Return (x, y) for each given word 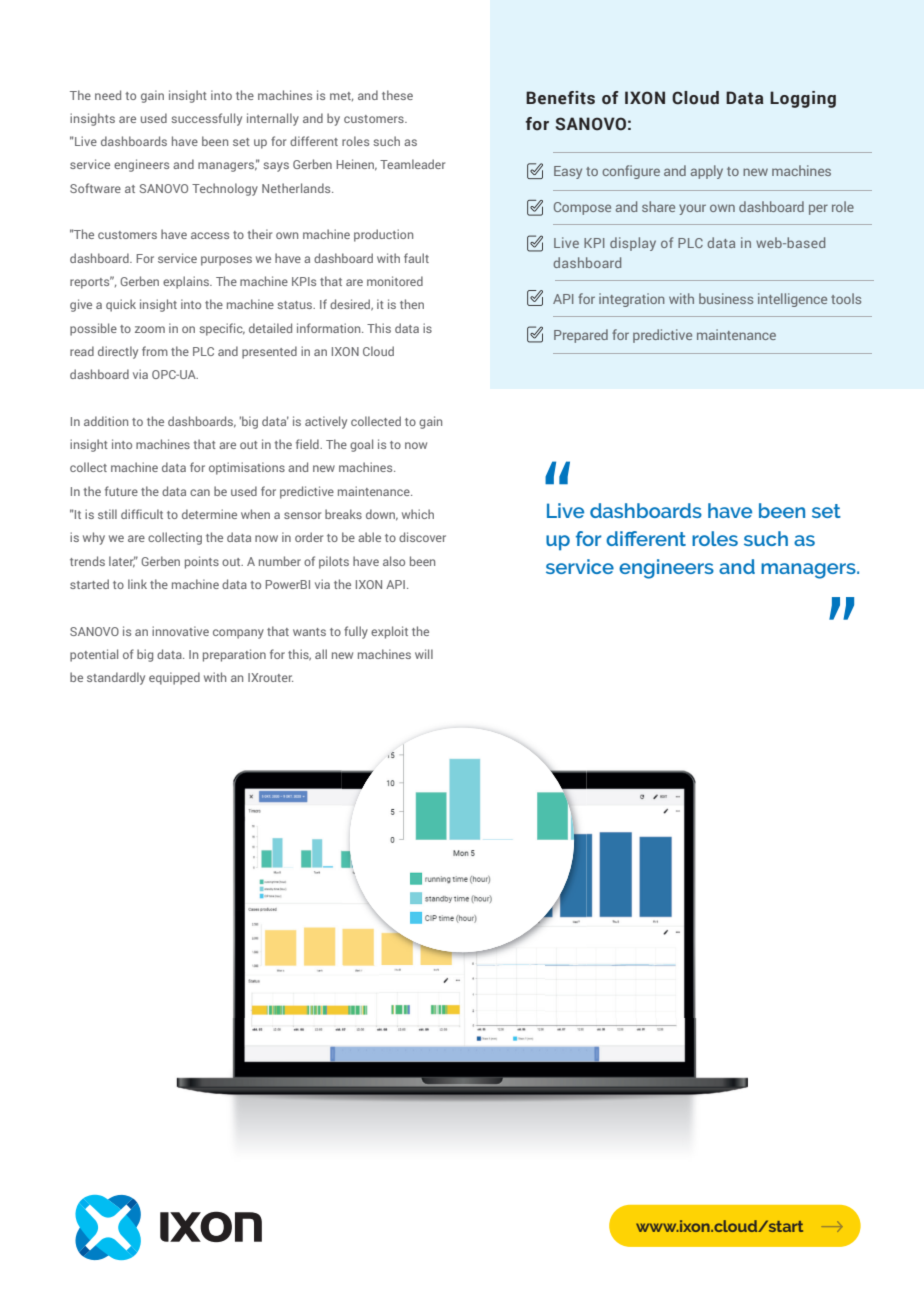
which (418, 514)
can (200, 492)
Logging (803, 99)
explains (187, 282)
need (108, 95)
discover (422, 537)
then (412, 304)
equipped (174, 678)
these (397, 95)
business (726, 298)
